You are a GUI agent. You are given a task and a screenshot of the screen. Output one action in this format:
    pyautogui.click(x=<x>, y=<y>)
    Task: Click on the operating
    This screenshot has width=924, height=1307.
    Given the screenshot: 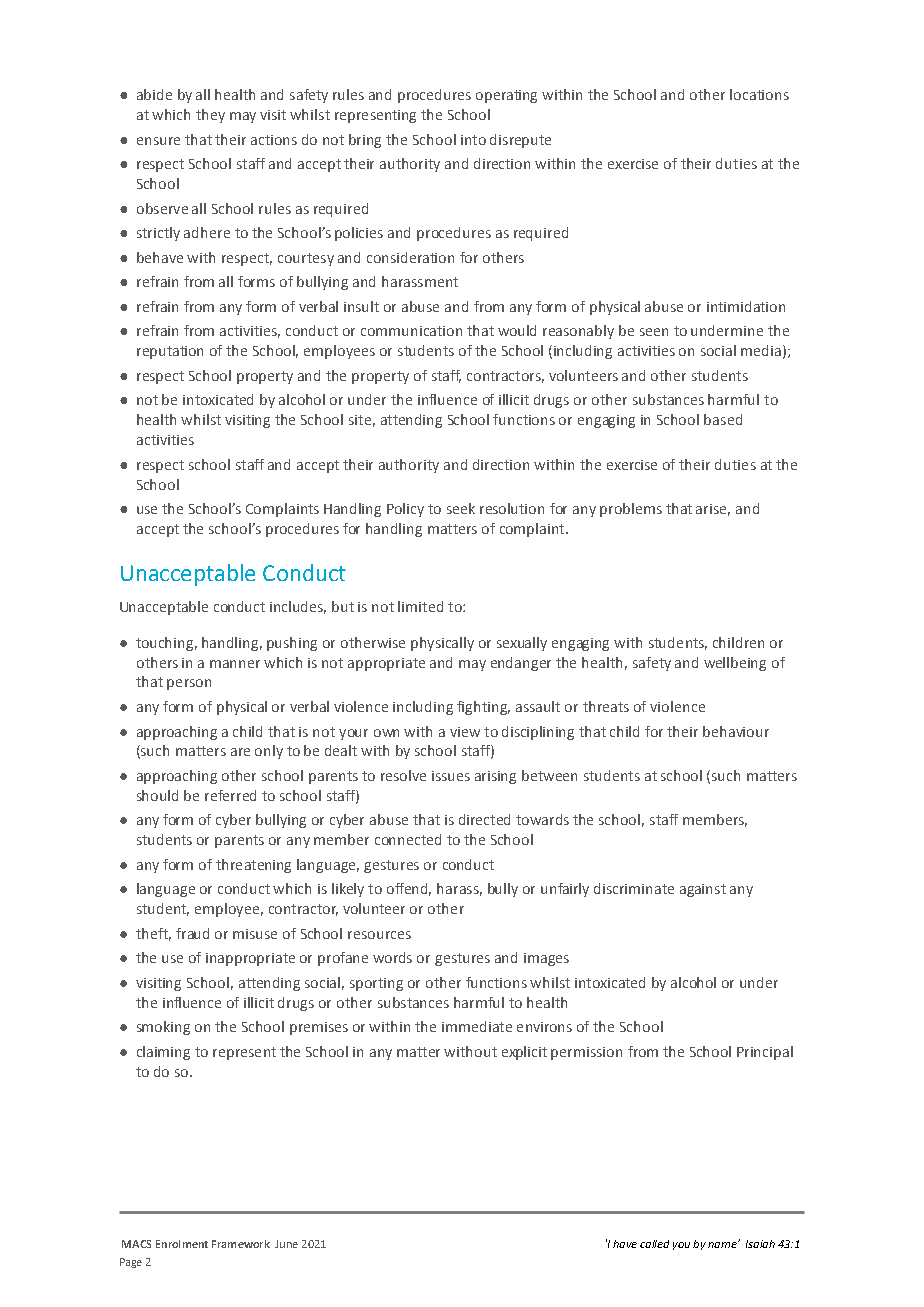 What is the action you would take?
    pyautogui.click(x=506, y=96)
